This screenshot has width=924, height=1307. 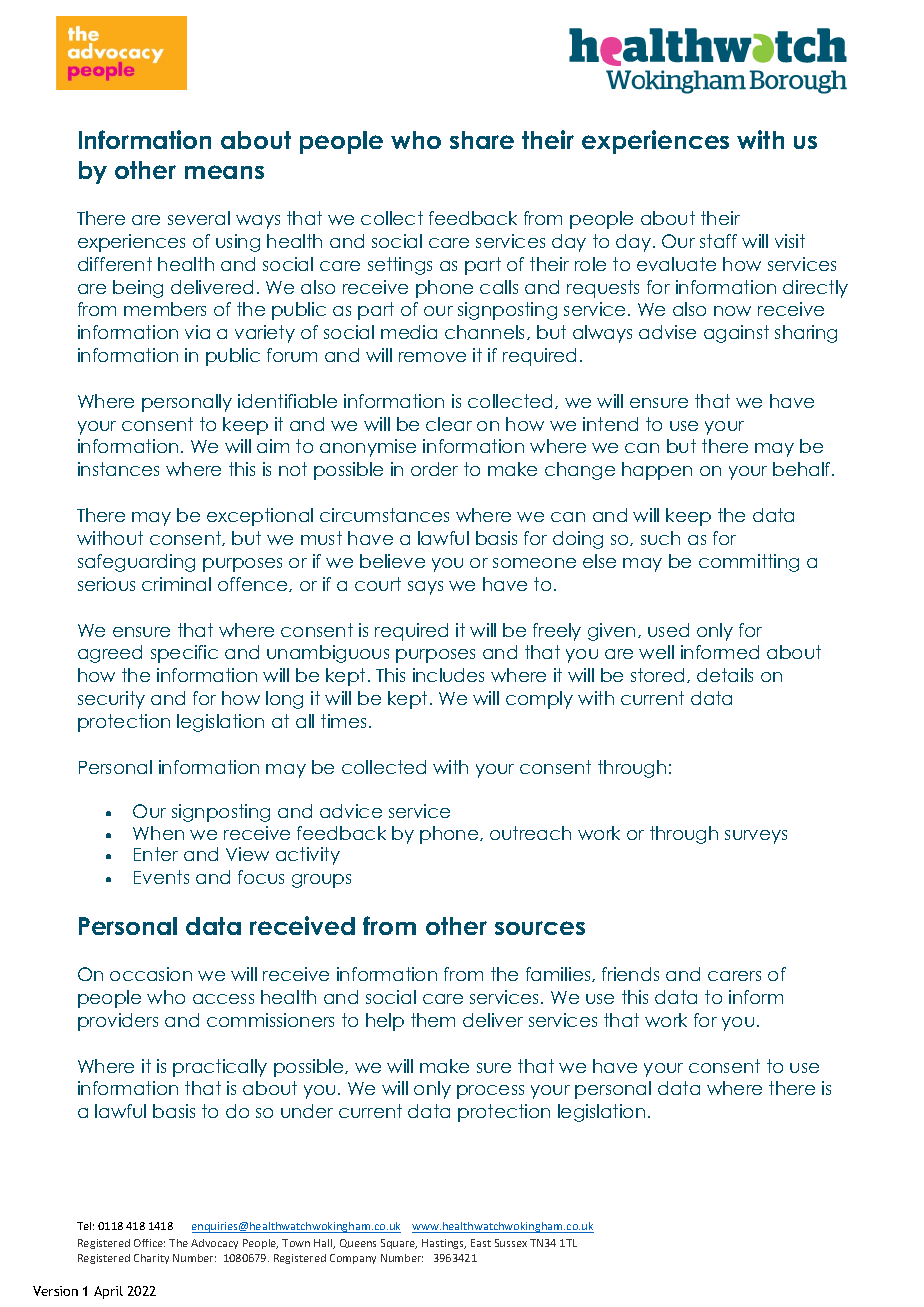 What do you see at coordinates (482, 140) in the screenshot?
I see `share` at bounding box center [482, 140].
